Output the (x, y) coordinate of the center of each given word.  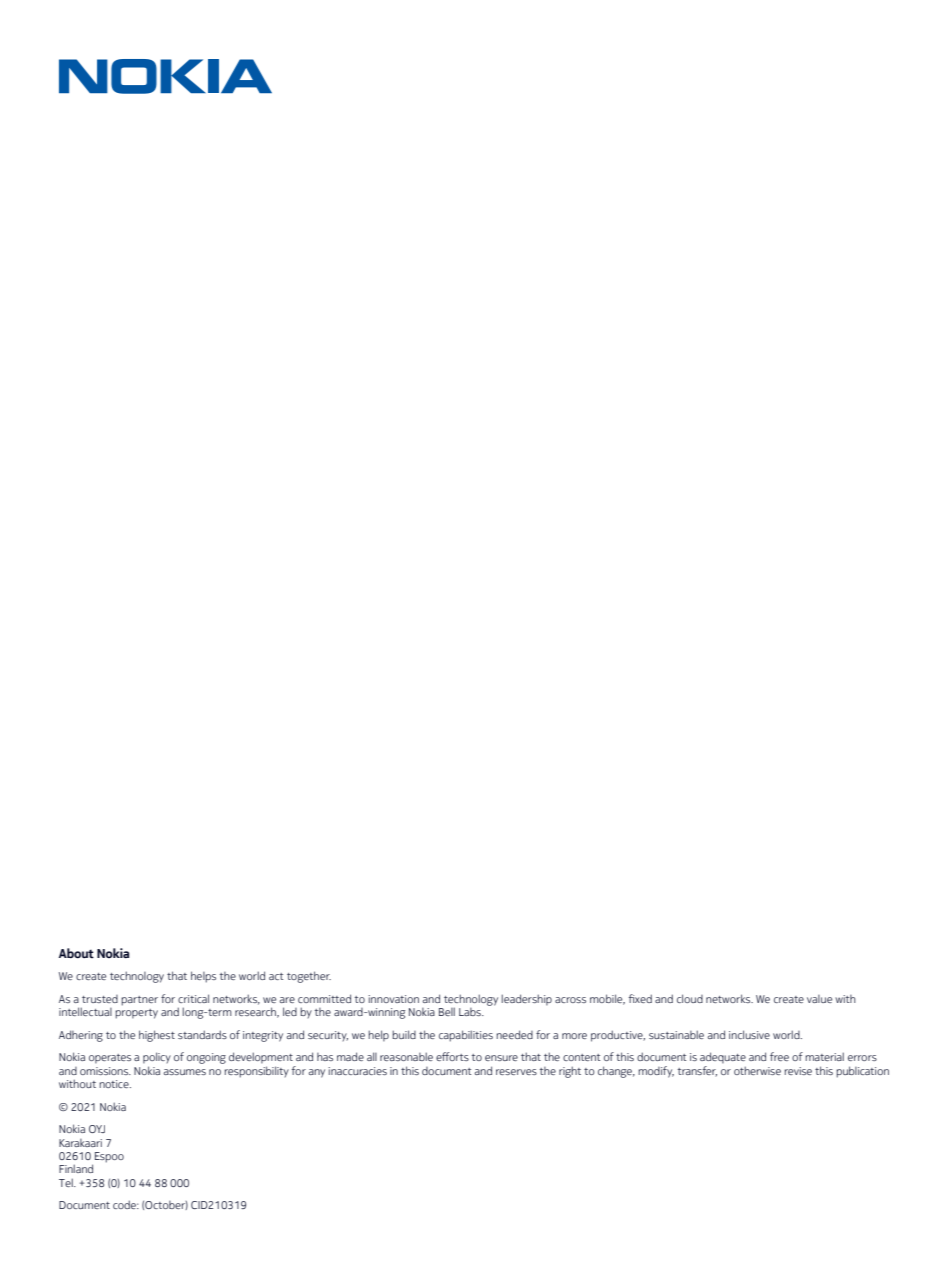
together (309, 977)
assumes (185, 1072)
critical (193, 998)
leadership (526, 1000)
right (570, 1072)
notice (115, 1084)
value (819, 999)
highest (157, 1036)
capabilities (466, 1036)
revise (798, 1071)
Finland (76, 1168)
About (76, 953)
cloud (690, 998)
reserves (516, 1072)
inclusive (749, 1034)
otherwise (757, 1070)
